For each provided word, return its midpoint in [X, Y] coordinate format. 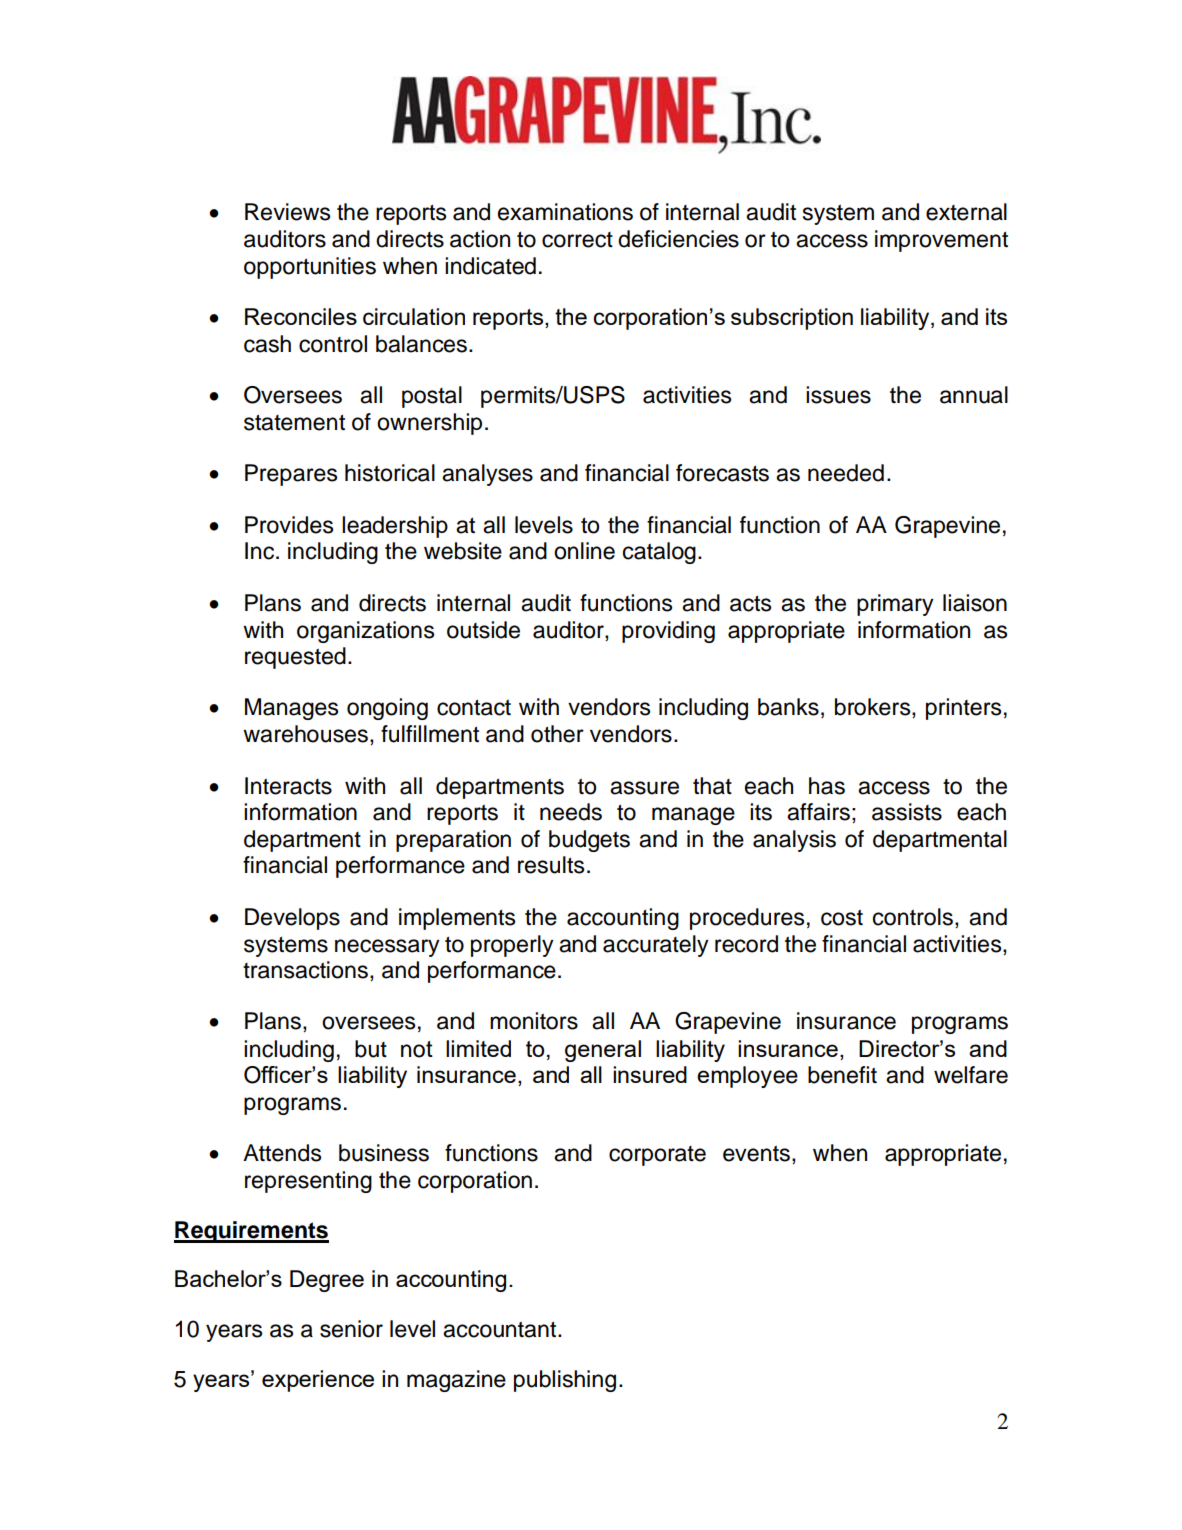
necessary [387, 948]
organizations [365, 632]
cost [842, 917]
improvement [941, 241]
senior [351, 1329]
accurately [656, 946]
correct [577, 240]
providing [668, 632]
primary [895, 605]
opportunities [310, 268]
